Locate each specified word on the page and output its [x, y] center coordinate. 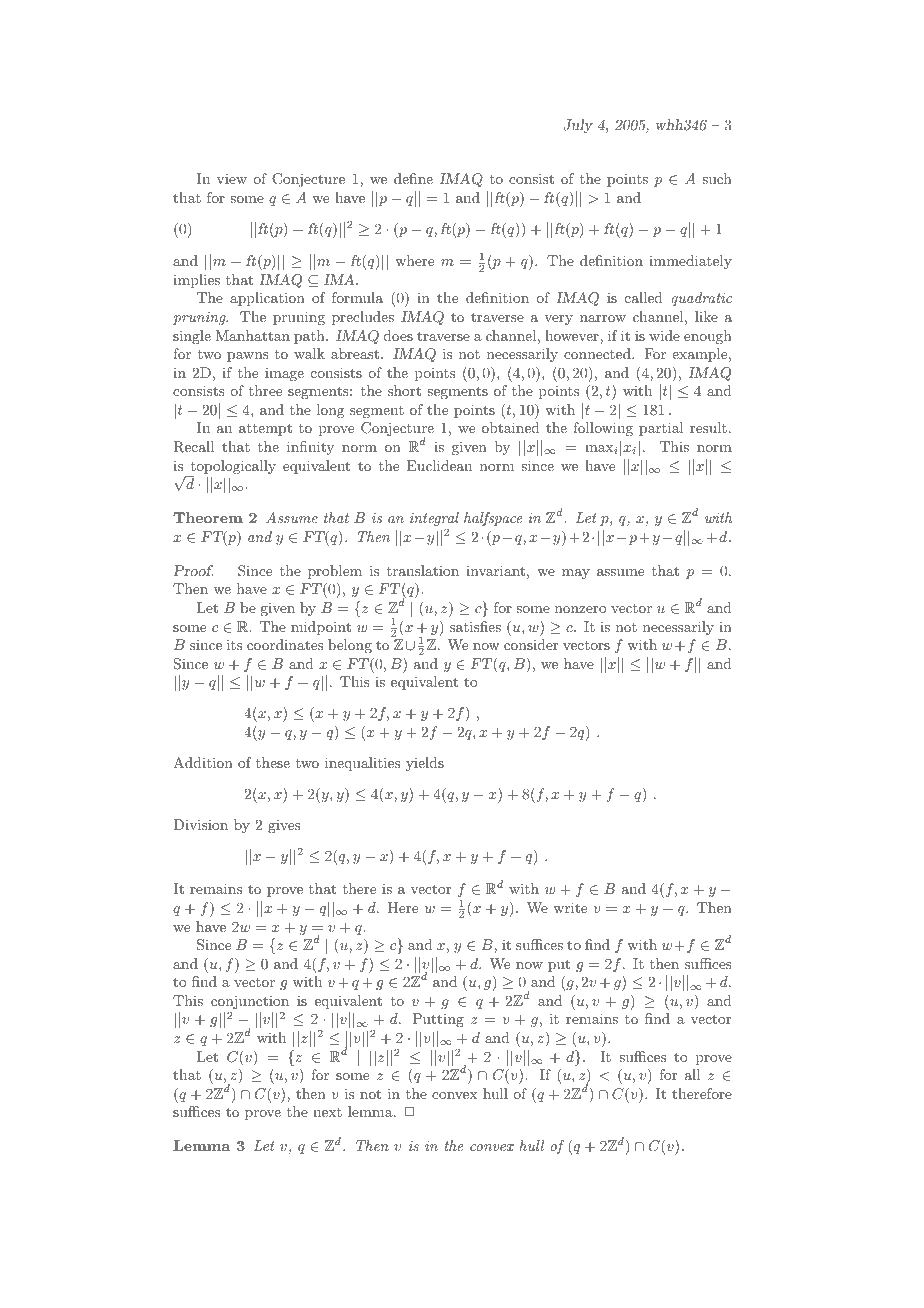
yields [425, 764]
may [576, 574]
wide [664, 335]
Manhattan [252, 335]
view [232, 178]
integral [434, 519]
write [570, 907]
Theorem [208, 517]
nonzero [581, 609]
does [398, 335]
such [717, 178]
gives [284, 826]
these [273, 762]
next [327, 1112]
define [413, 178]
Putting [438, 1020]
